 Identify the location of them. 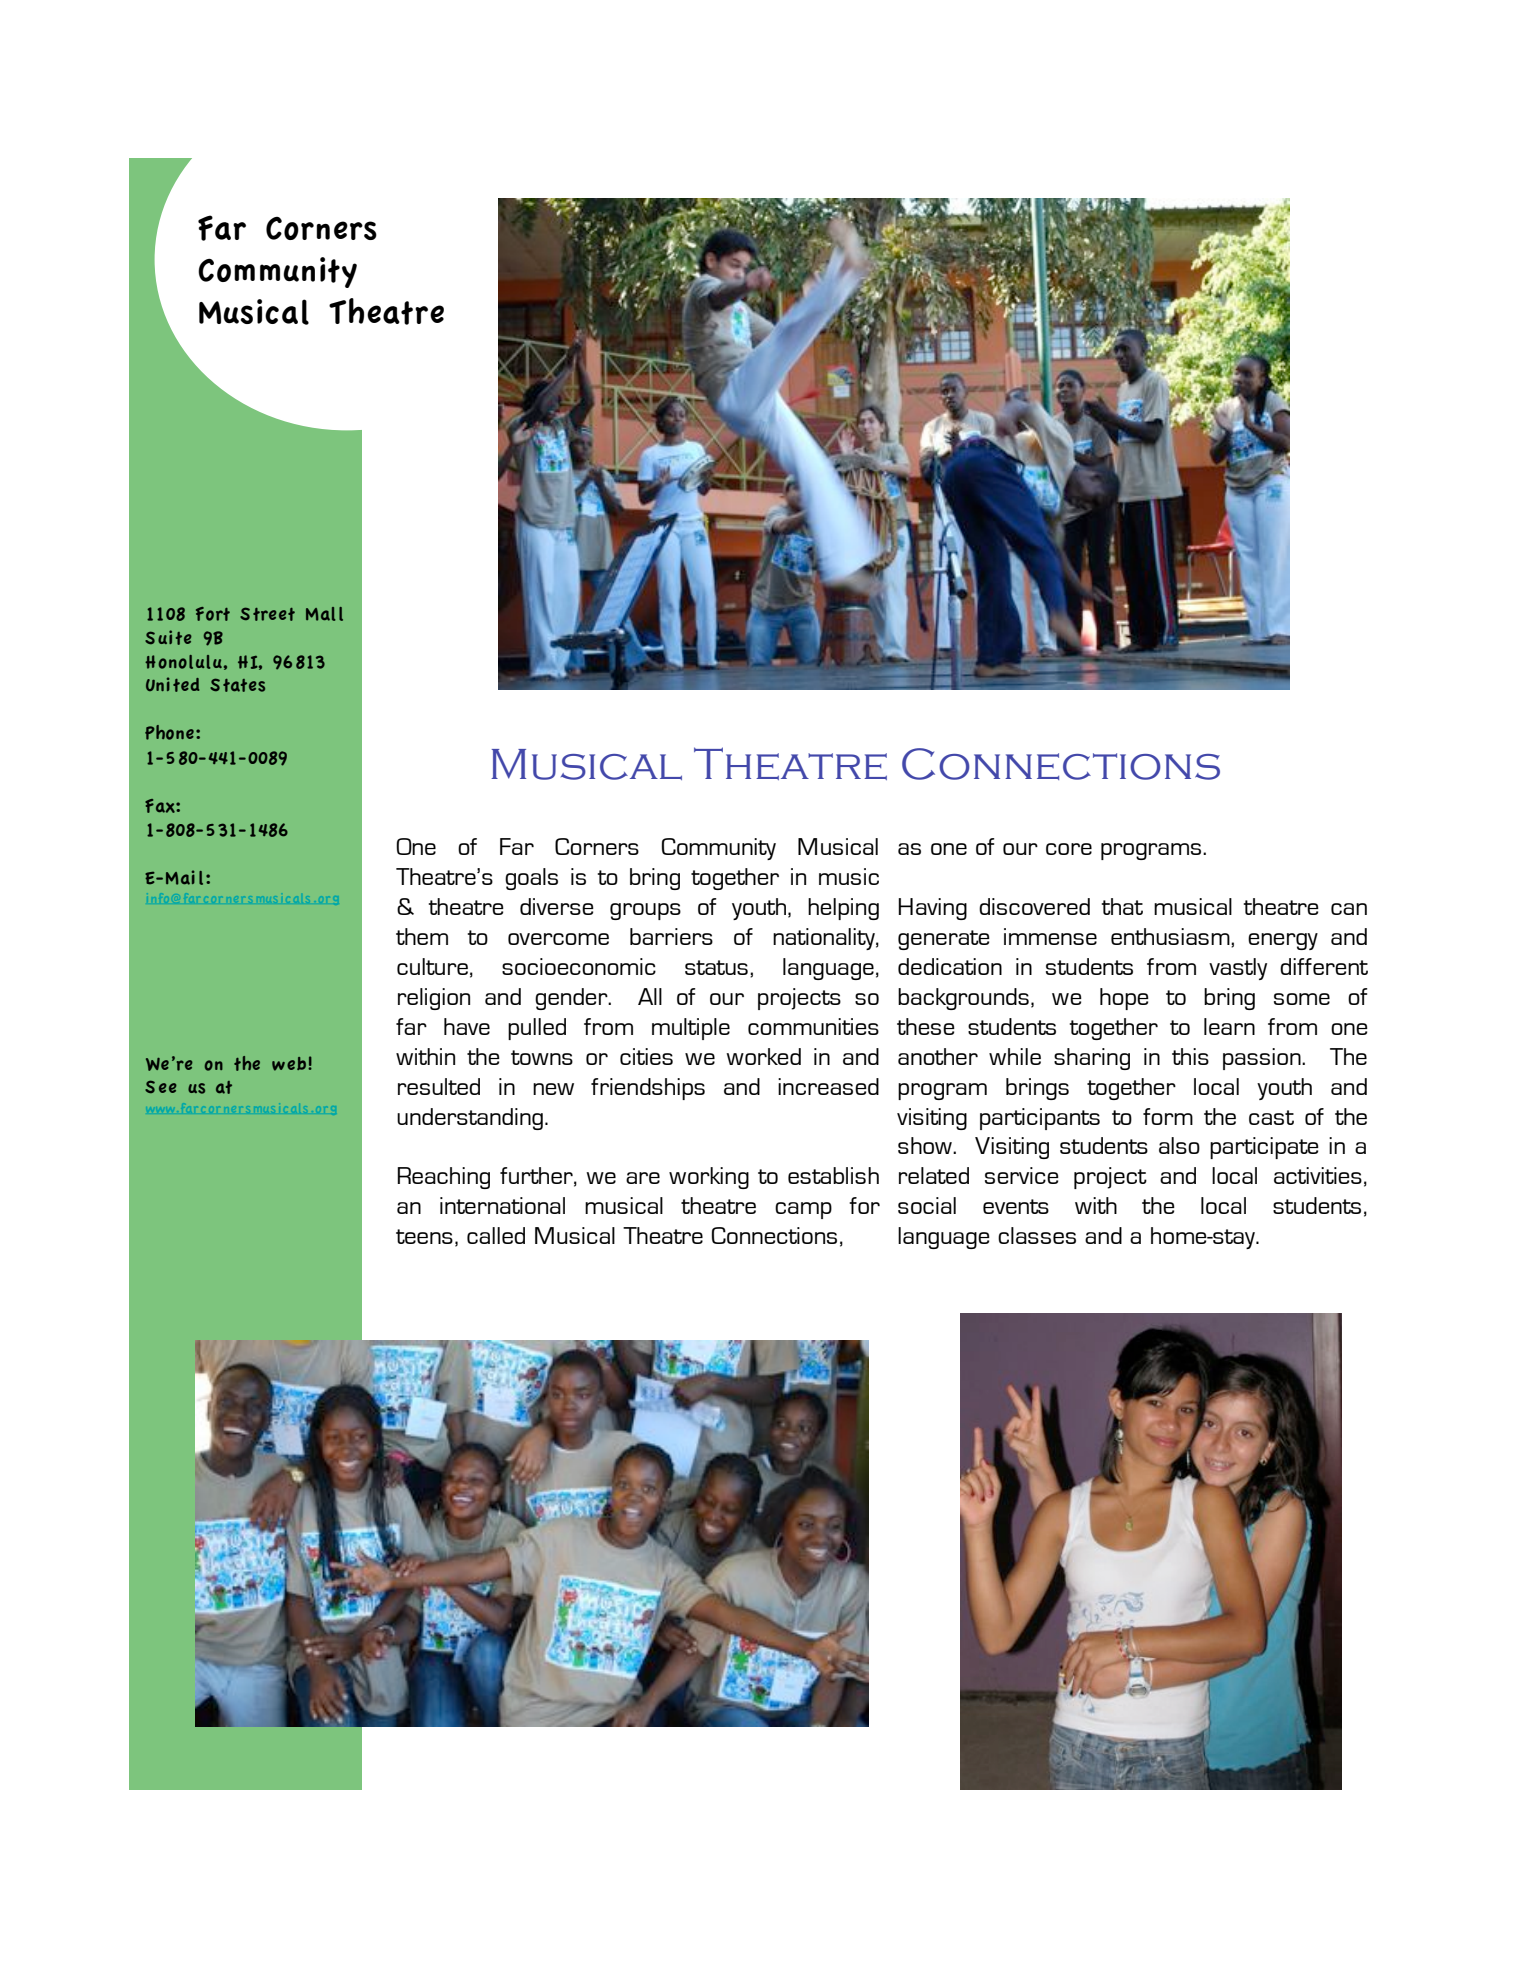
(422, 936).
